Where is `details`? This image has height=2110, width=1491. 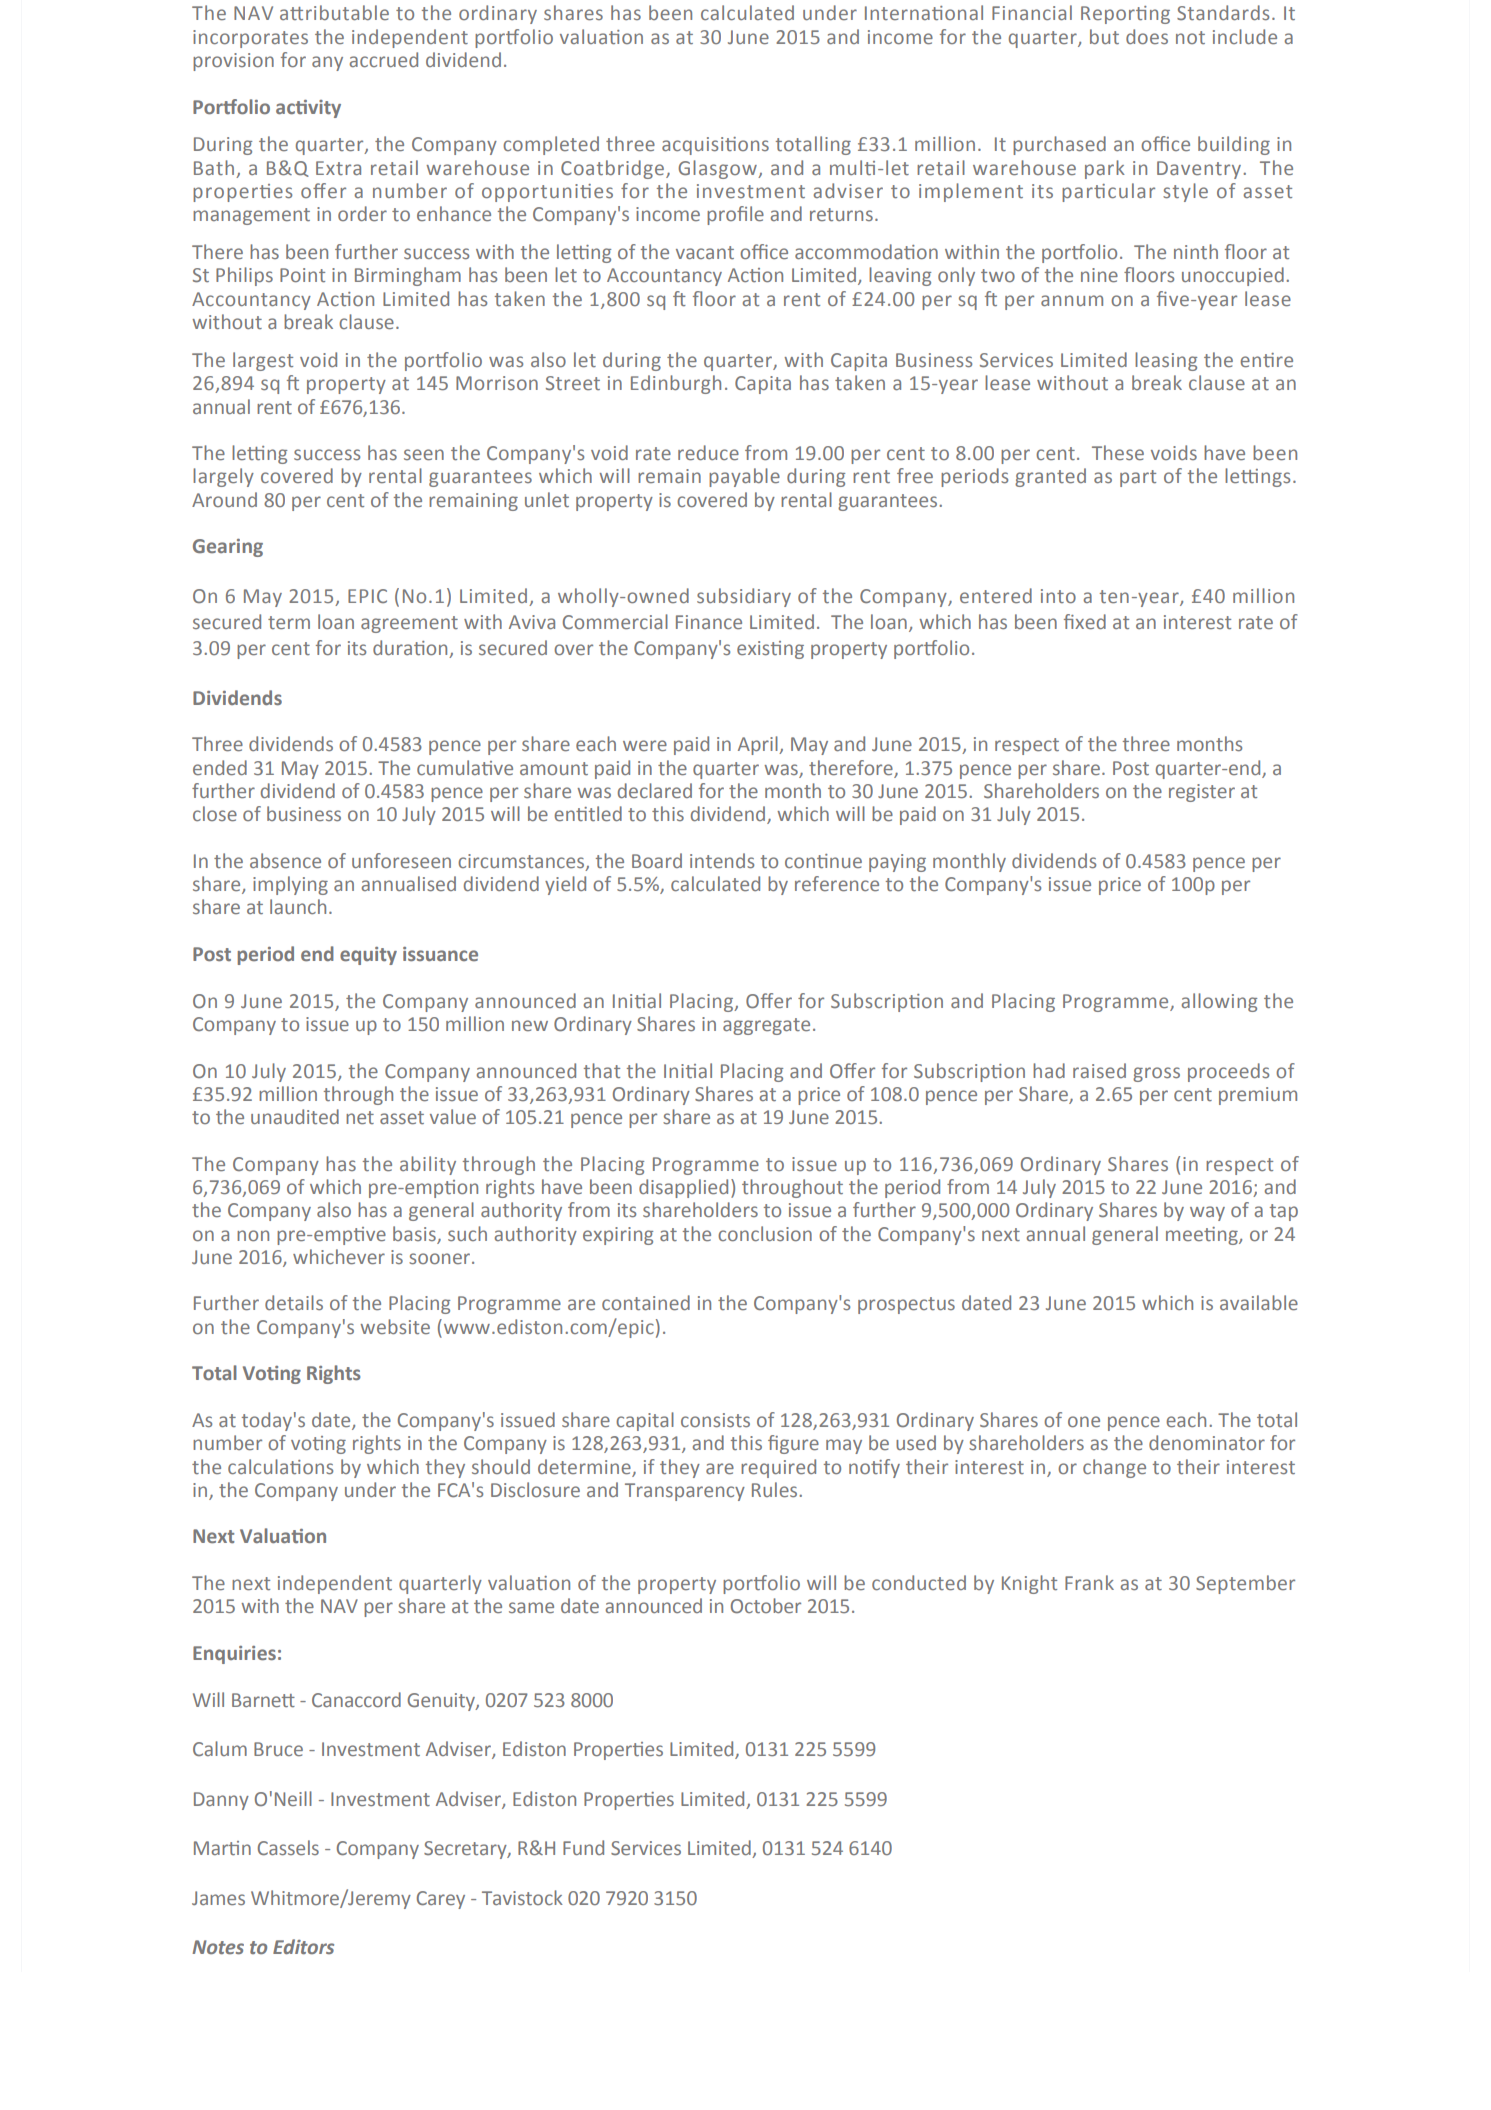 details is located at coordinates (294, 1302).
